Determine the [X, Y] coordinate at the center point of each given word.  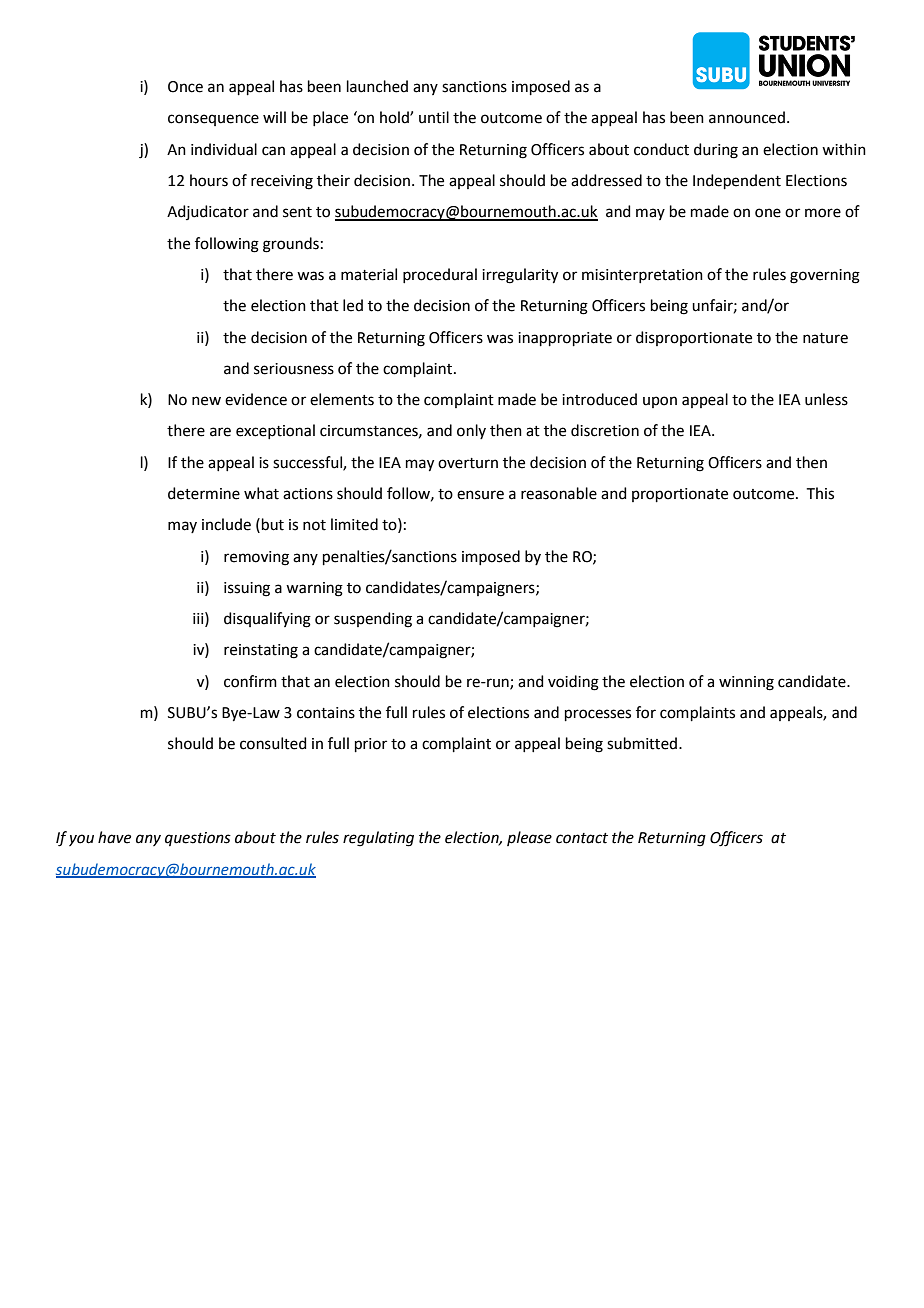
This [820, 493]
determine [204, 493]
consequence [213, 120]
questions [198, 839]
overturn [468, 463]
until [434, 117]
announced [747, 117]
